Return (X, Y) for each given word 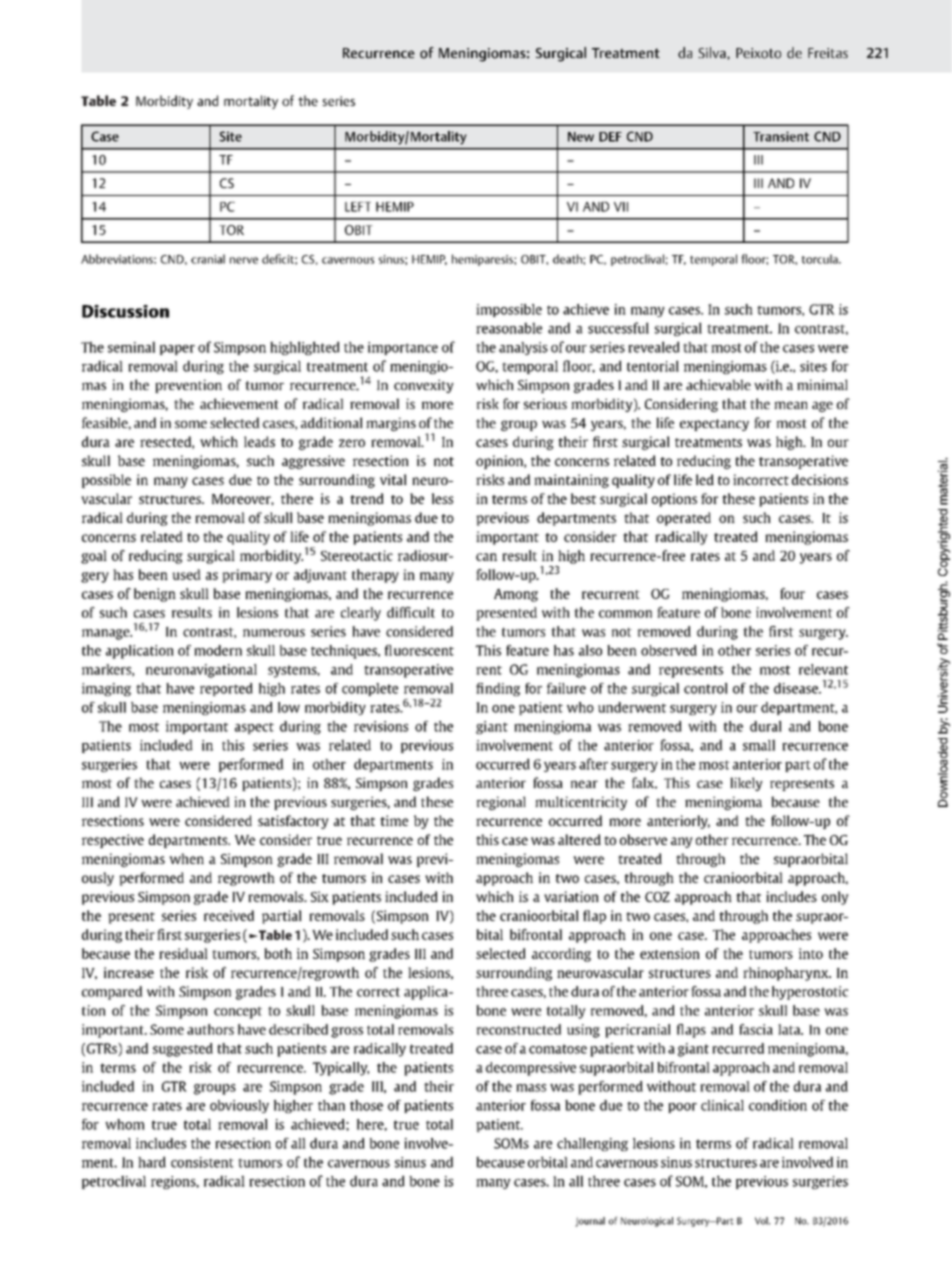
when (186, 858)
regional (501, 803)
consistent (202, 1162)
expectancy (714, 425)
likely (746, 784)
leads (259, 441)
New (581, 137)
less (442, 498)
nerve (244, 260)
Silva (713, 53)
